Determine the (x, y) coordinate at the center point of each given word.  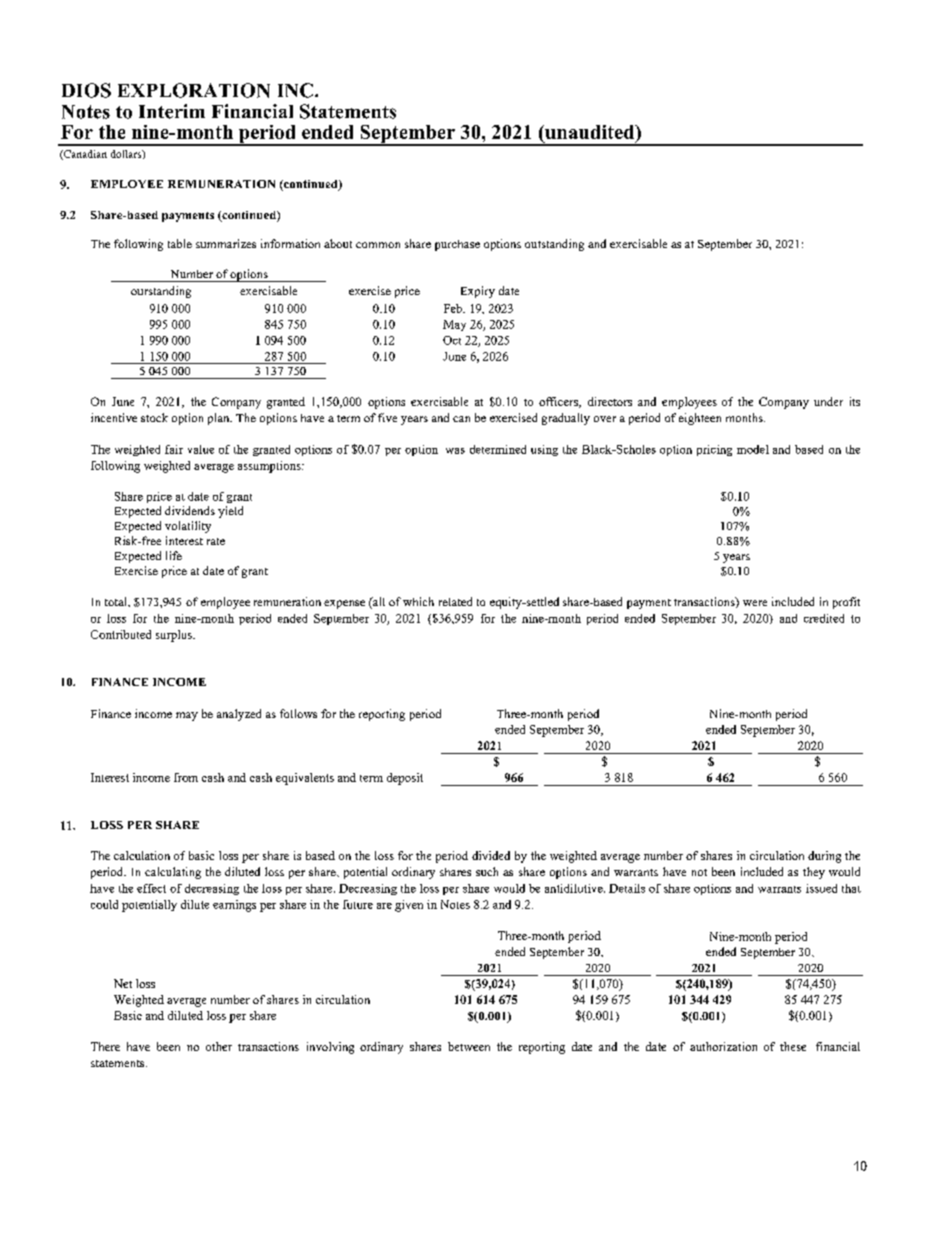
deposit (405, 779)
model (753, 449)
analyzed (239, 715)
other (219, 1046)
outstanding (554, 245)
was (455, 451)
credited (824, 618)
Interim (172, 111)
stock (154, 417)
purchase (457, 245)
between (469, 1046)
